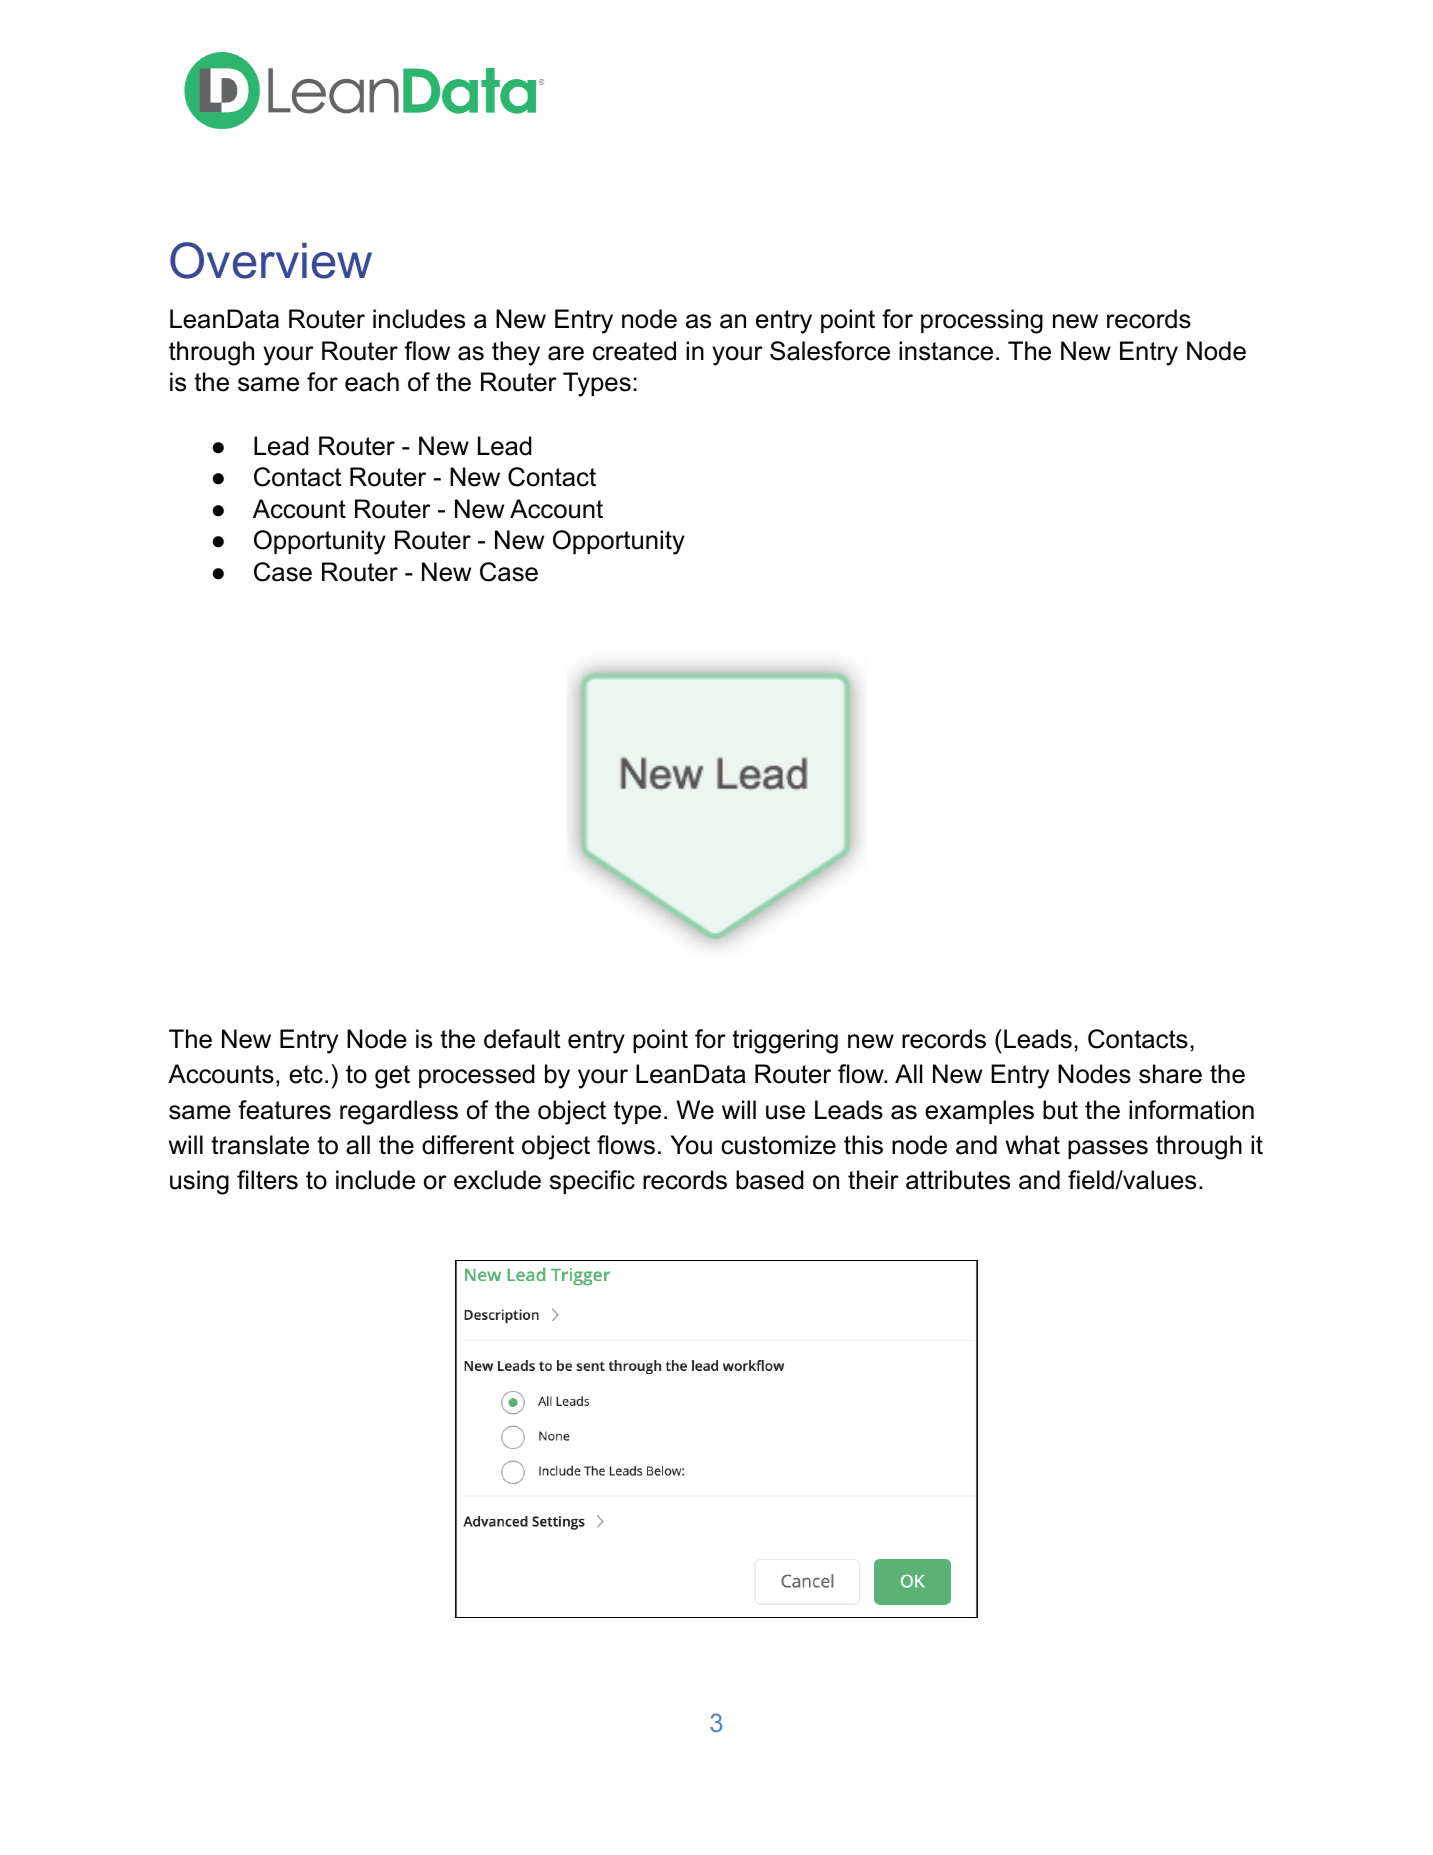 The height and width of the screenshot is (1855, 1433). I want to click on triggering, so click(785, 1041).
